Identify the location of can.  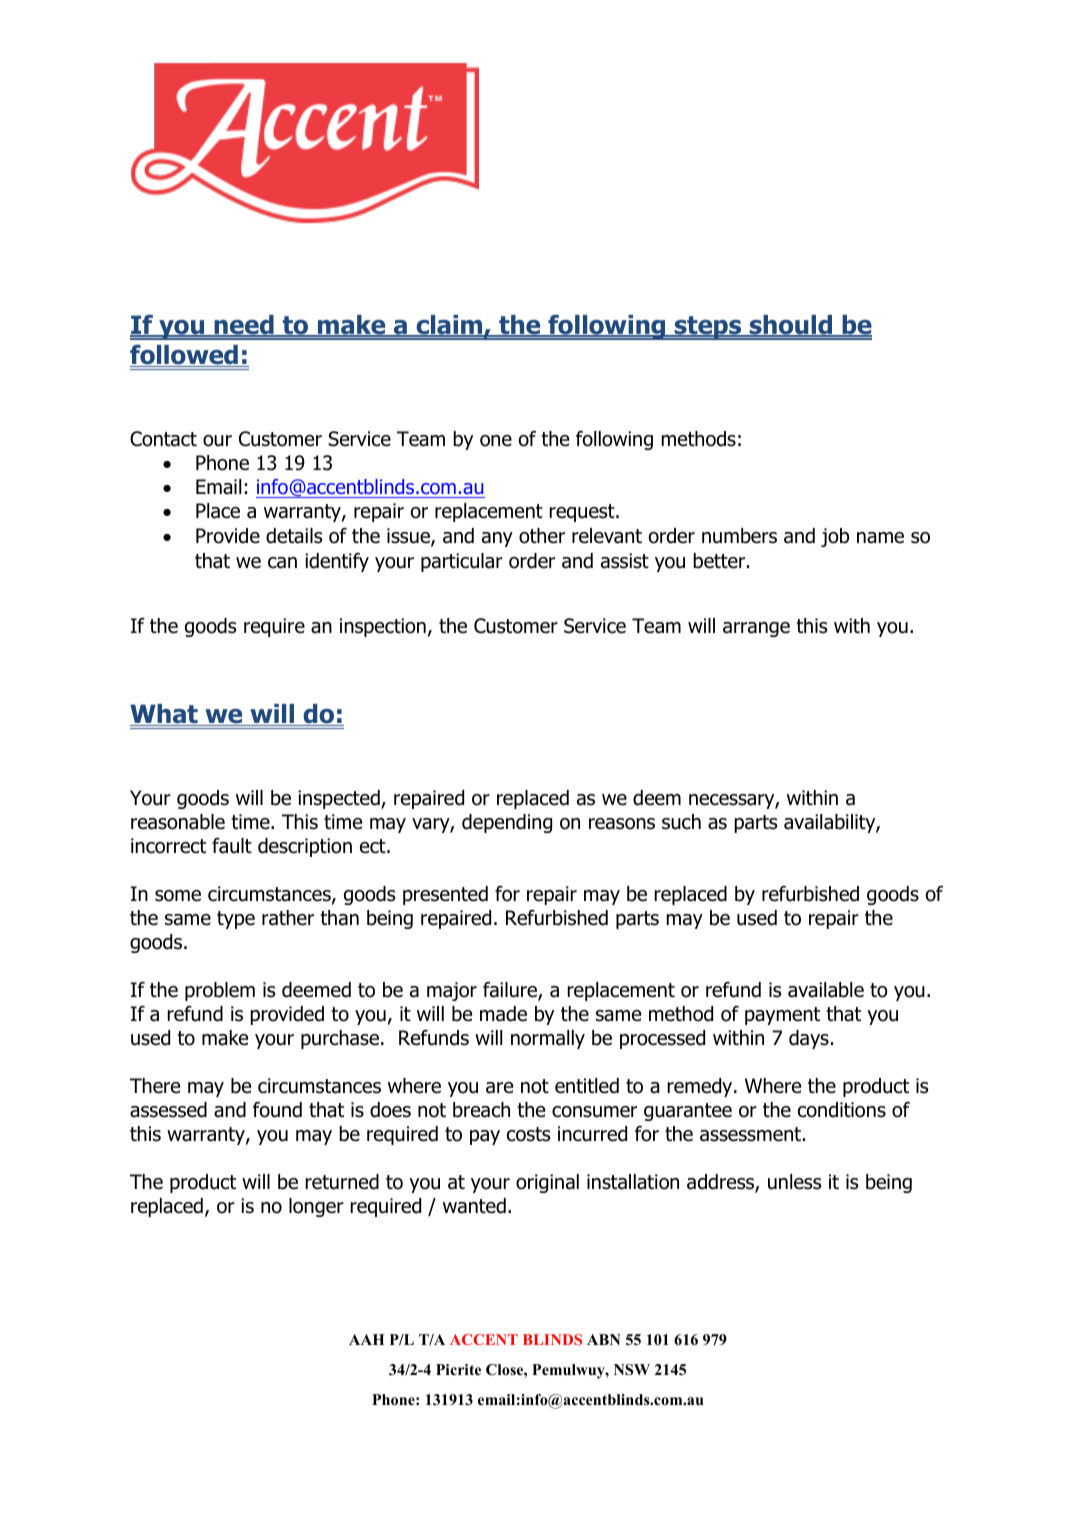
(282, 563).
